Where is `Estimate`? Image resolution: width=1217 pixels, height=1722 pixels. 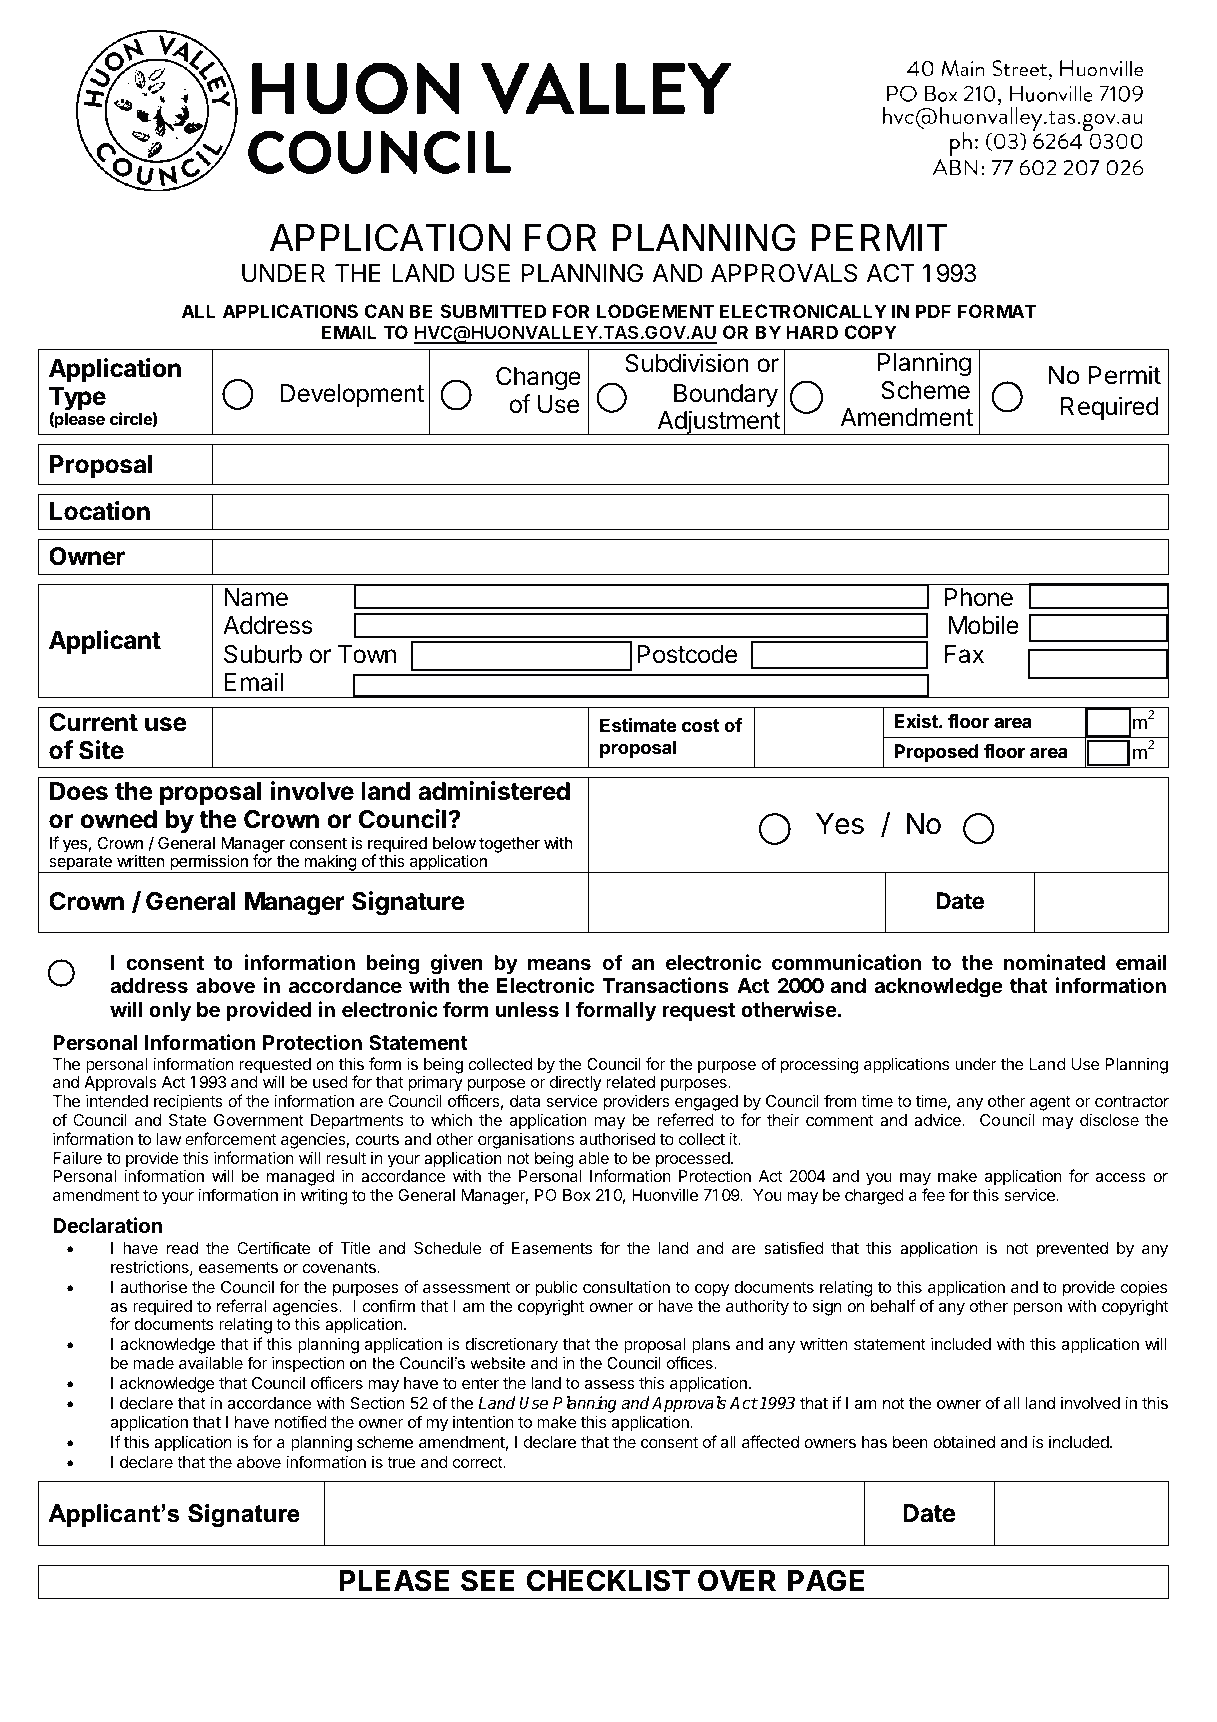
Estimate is located at coordinates (638, 725).
